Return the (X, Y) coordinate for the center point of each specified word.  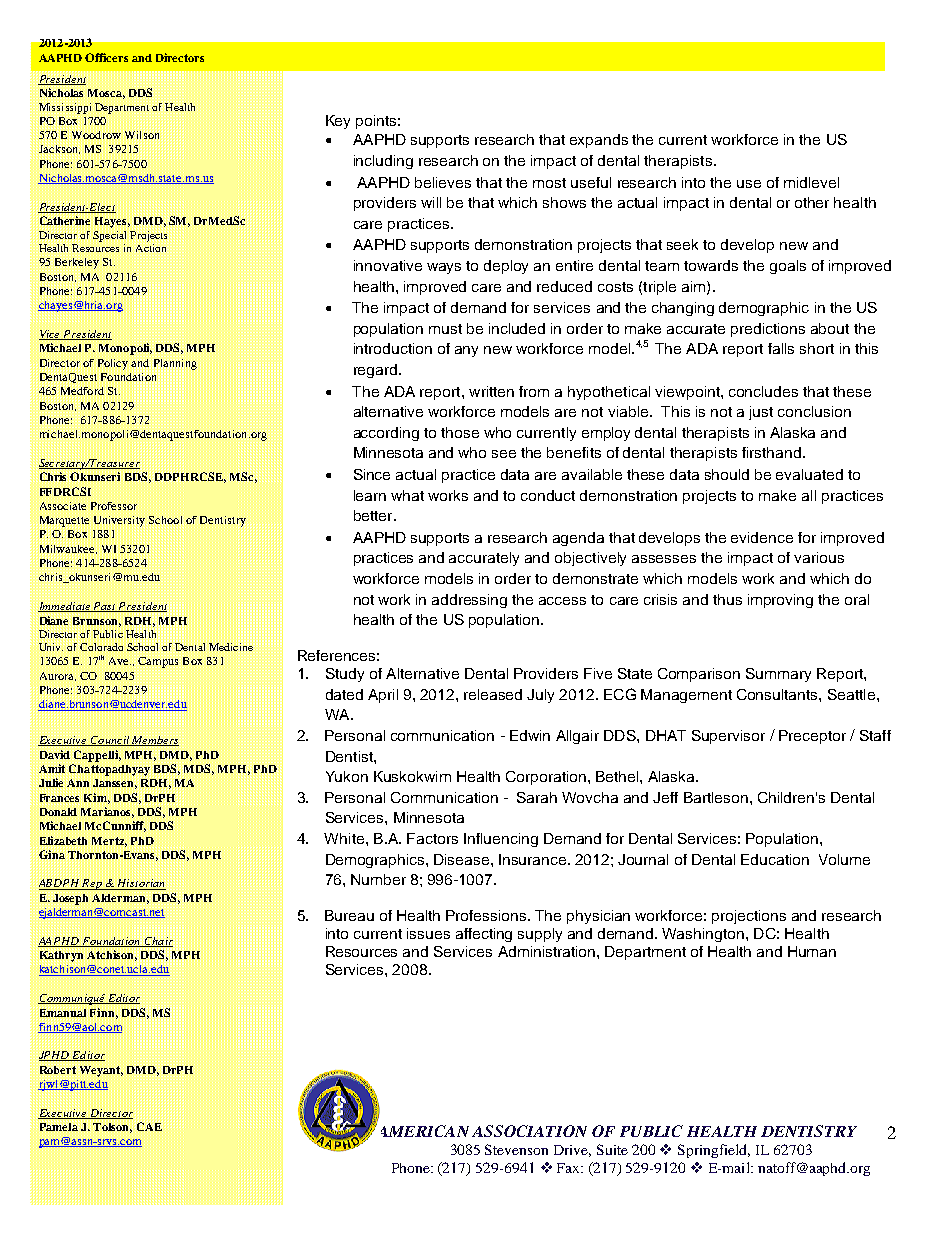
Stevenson (516, 1149)
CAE (149, 1126)
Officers (106, 57)
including (383, 162)
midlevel (811, 182)
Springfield (714, 1151)
